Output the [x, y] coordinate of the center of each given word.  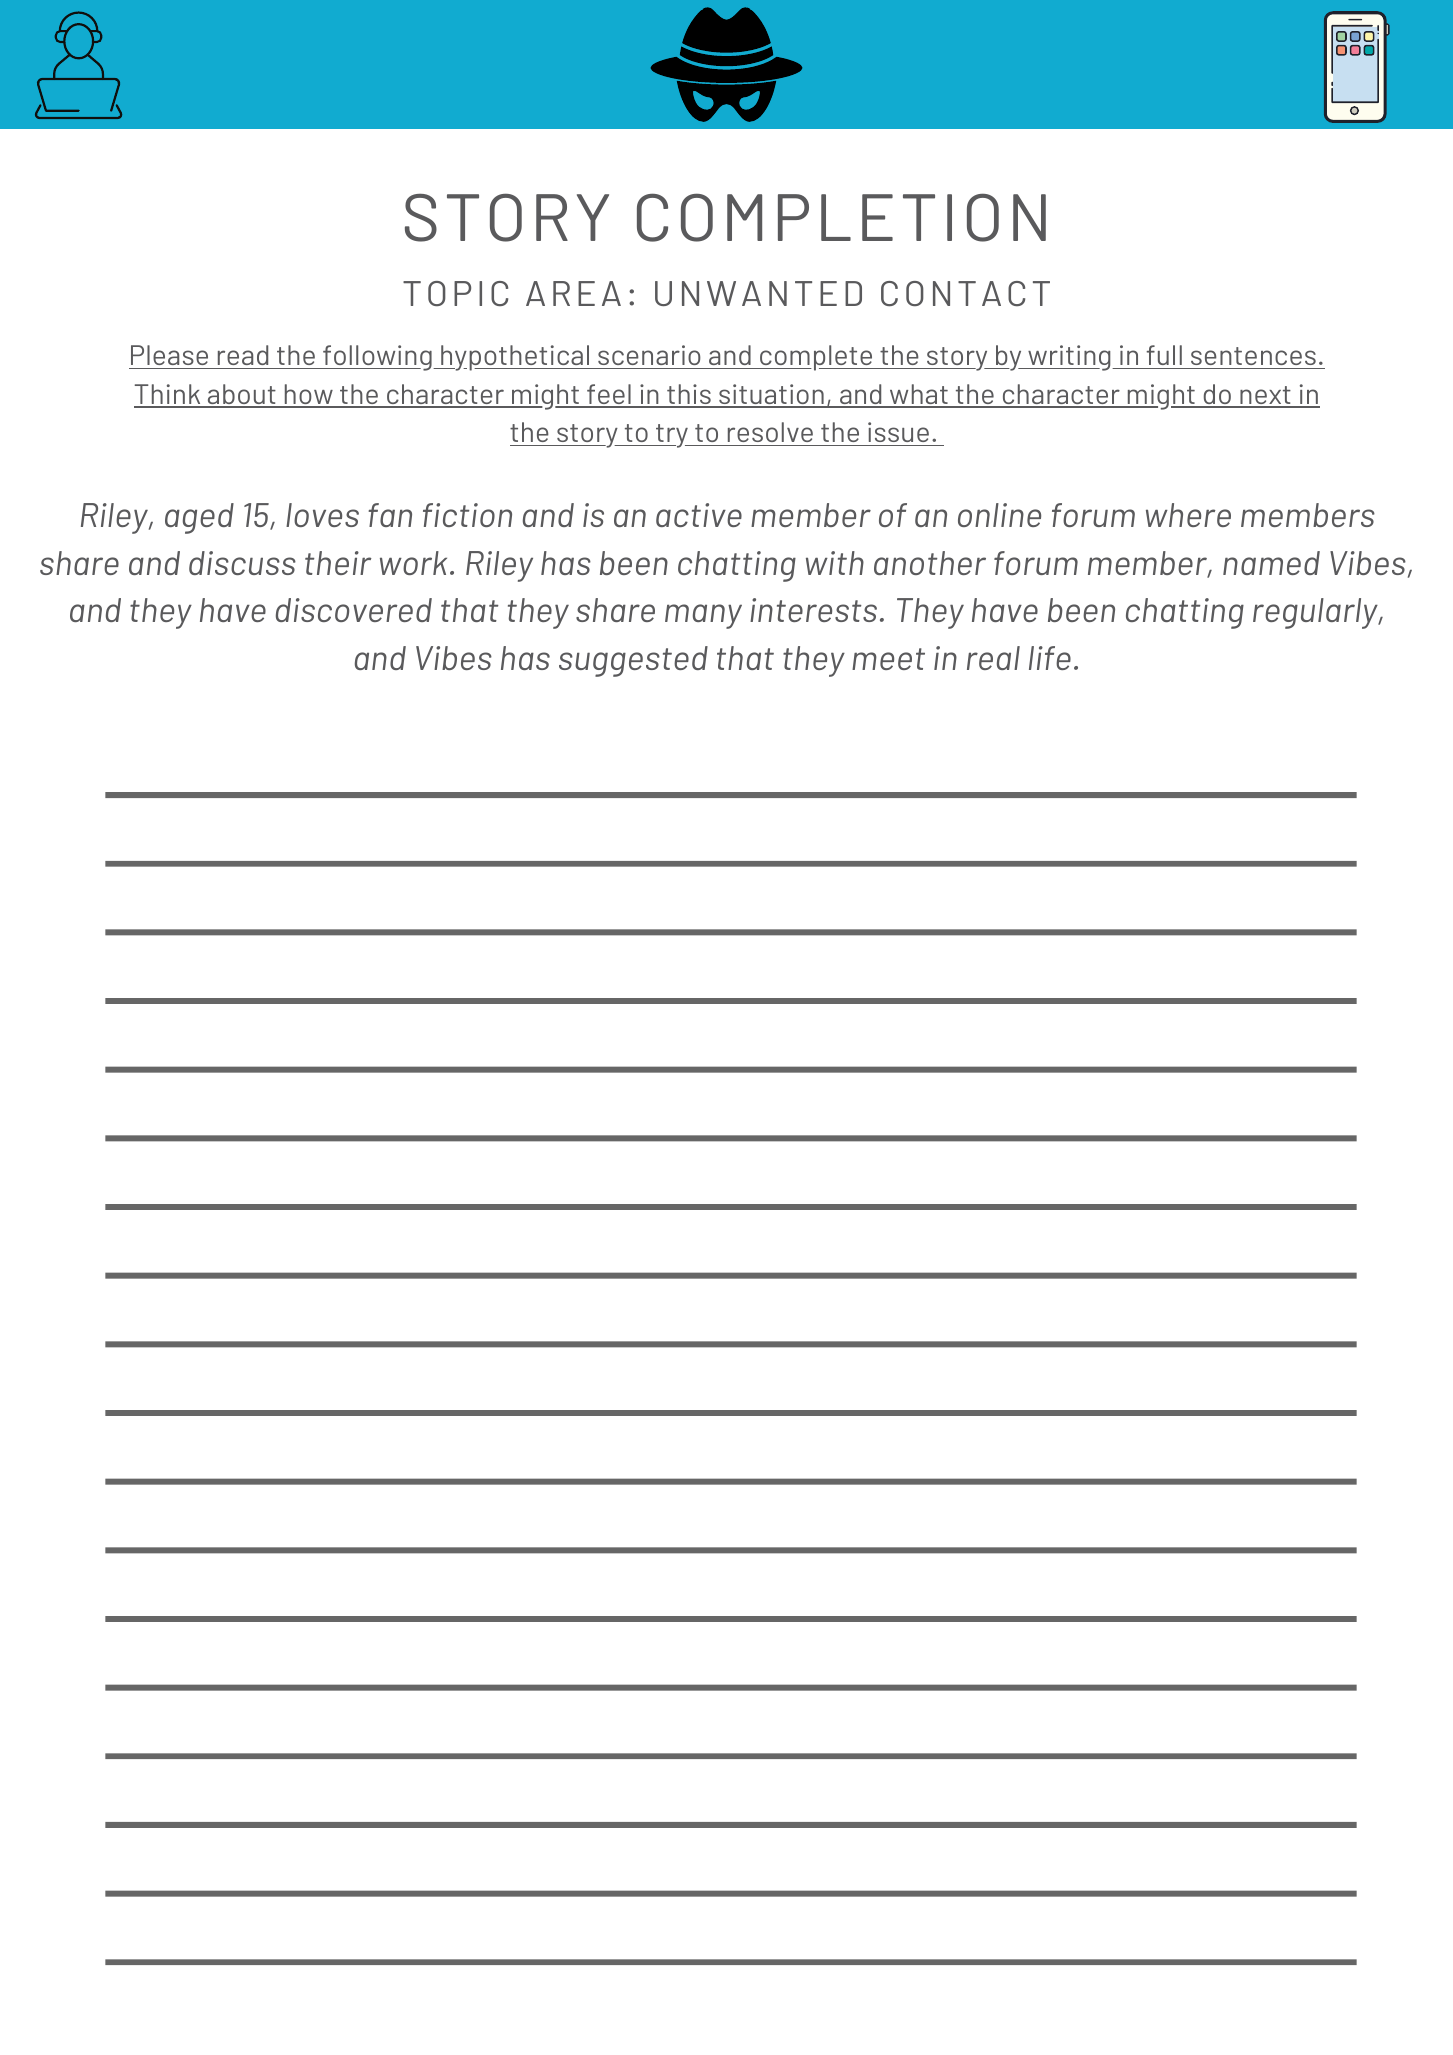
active [699, 515]
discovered [354, 610]
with [835, 563]
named [1271, 563]
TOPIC [455, 293]
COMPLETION [841, 217]
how [309, 395]
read [243, 355]
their [338, 563]
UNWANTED [758, 293]
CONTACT [965, 294]
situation [771, 395]
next [1265, 396]
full [1164, 355]
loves [322, 515]
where [1188, 515]
